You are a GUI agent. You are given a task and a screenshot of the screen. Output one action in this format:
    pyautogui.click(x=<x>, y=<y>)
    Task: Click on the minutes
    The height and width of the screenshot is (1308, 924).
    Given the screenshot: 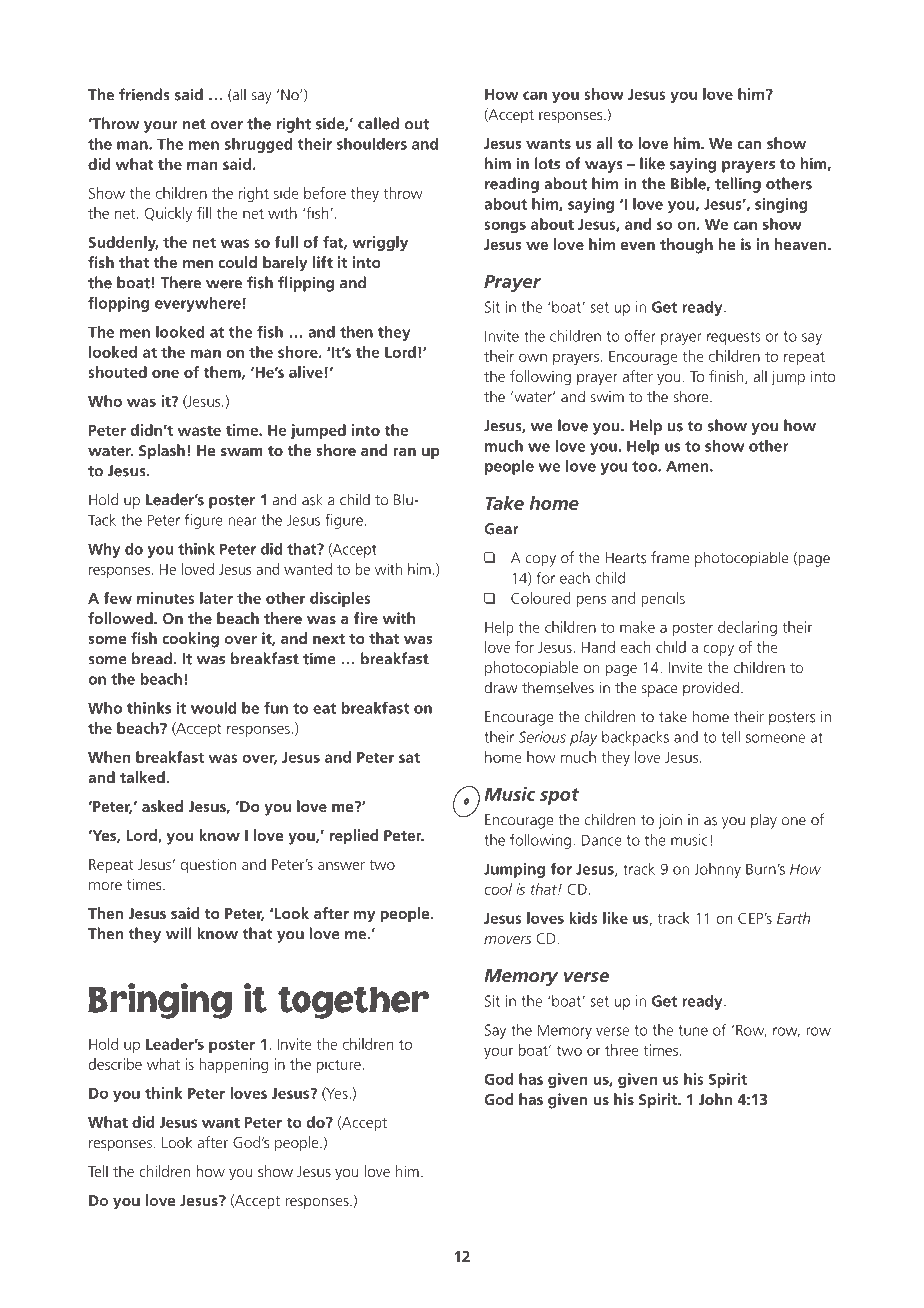 What is the action you would take?
    pyautogui.click(x=166, y=598)
